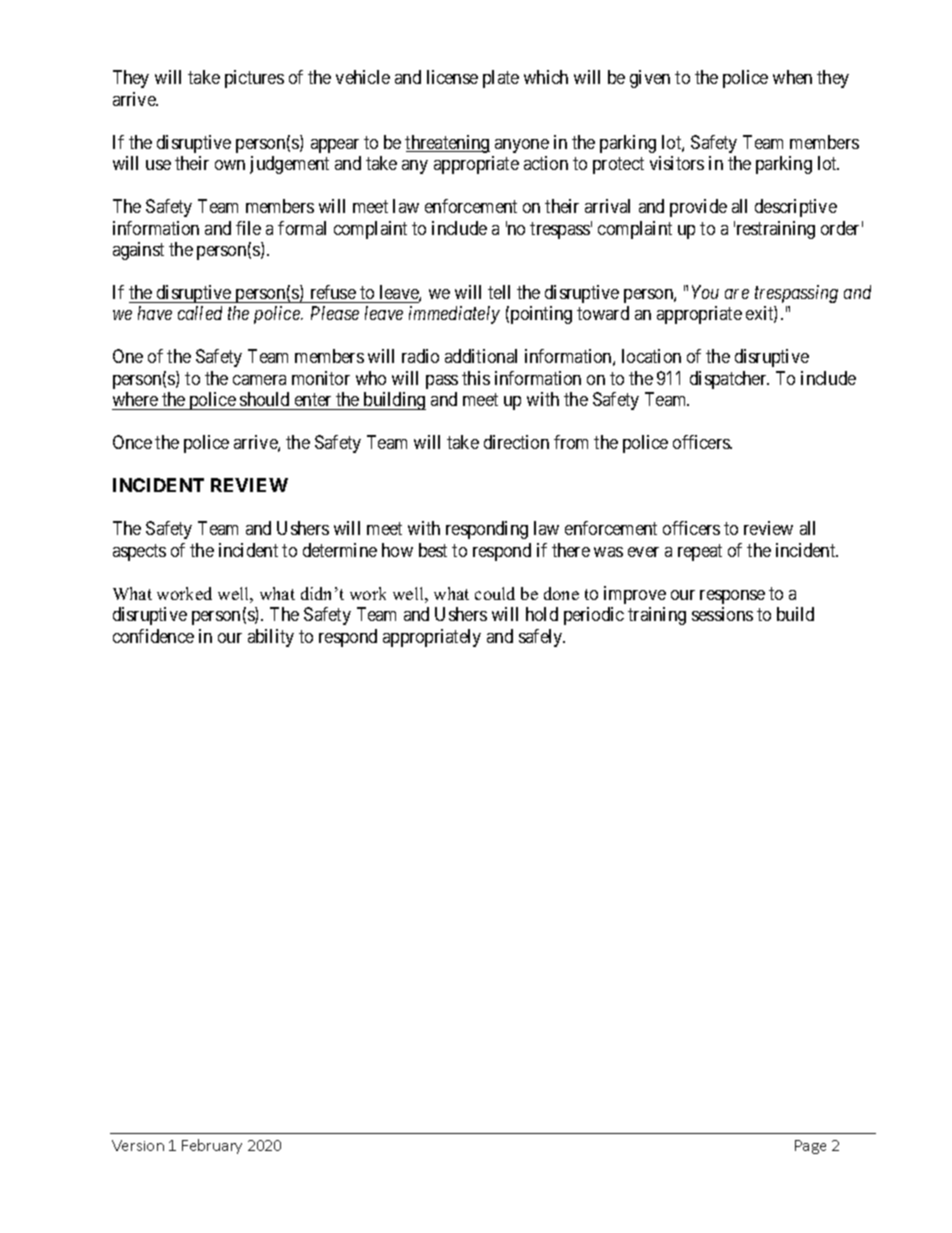 This document has width=952, height=1233. What do you see at coordinates (516, 442) in the document?
I see `direction` at bounding box center [516, 442].
